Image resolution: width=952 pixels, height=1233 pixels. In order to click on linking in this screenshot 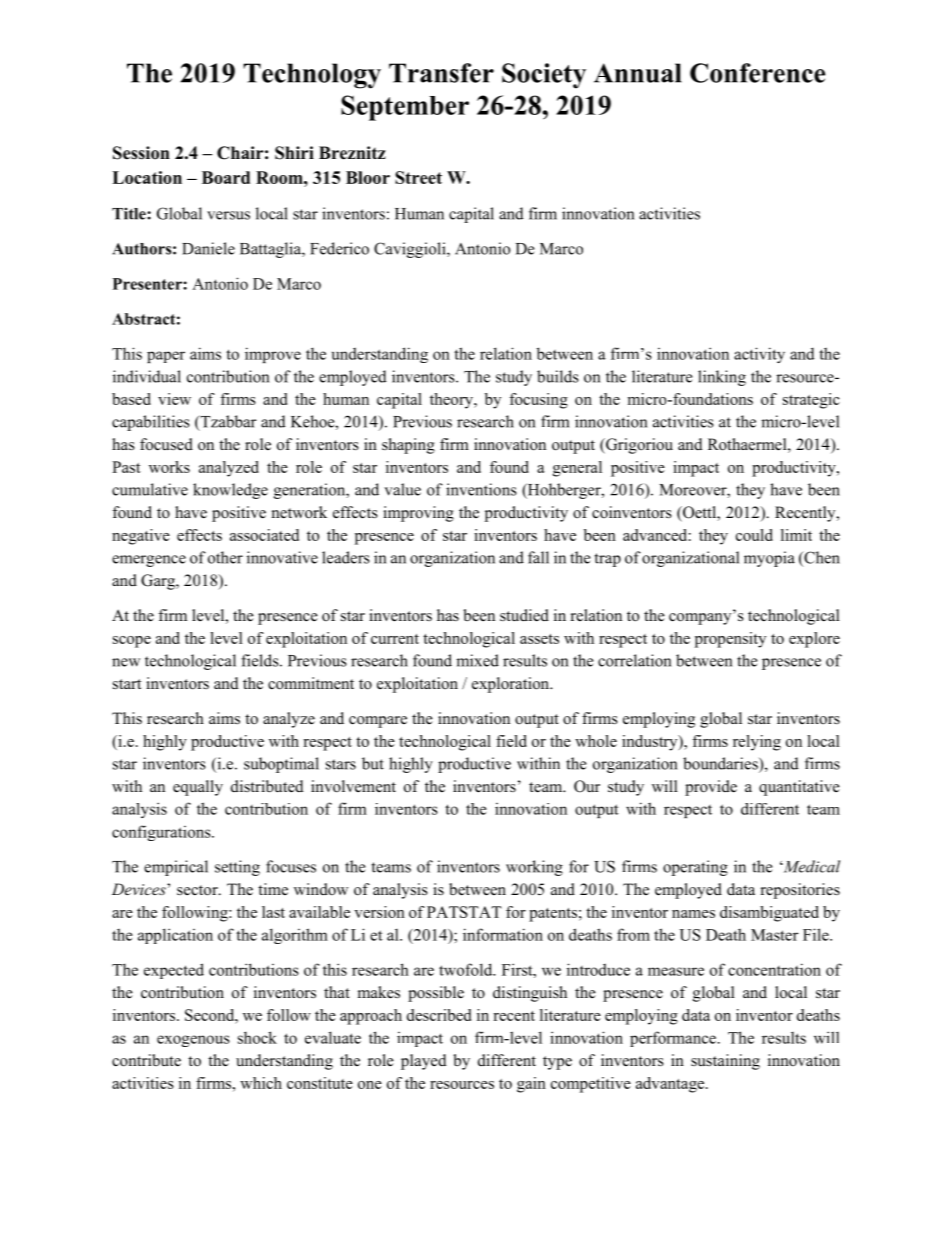, I will do `click(722, 378)`.
